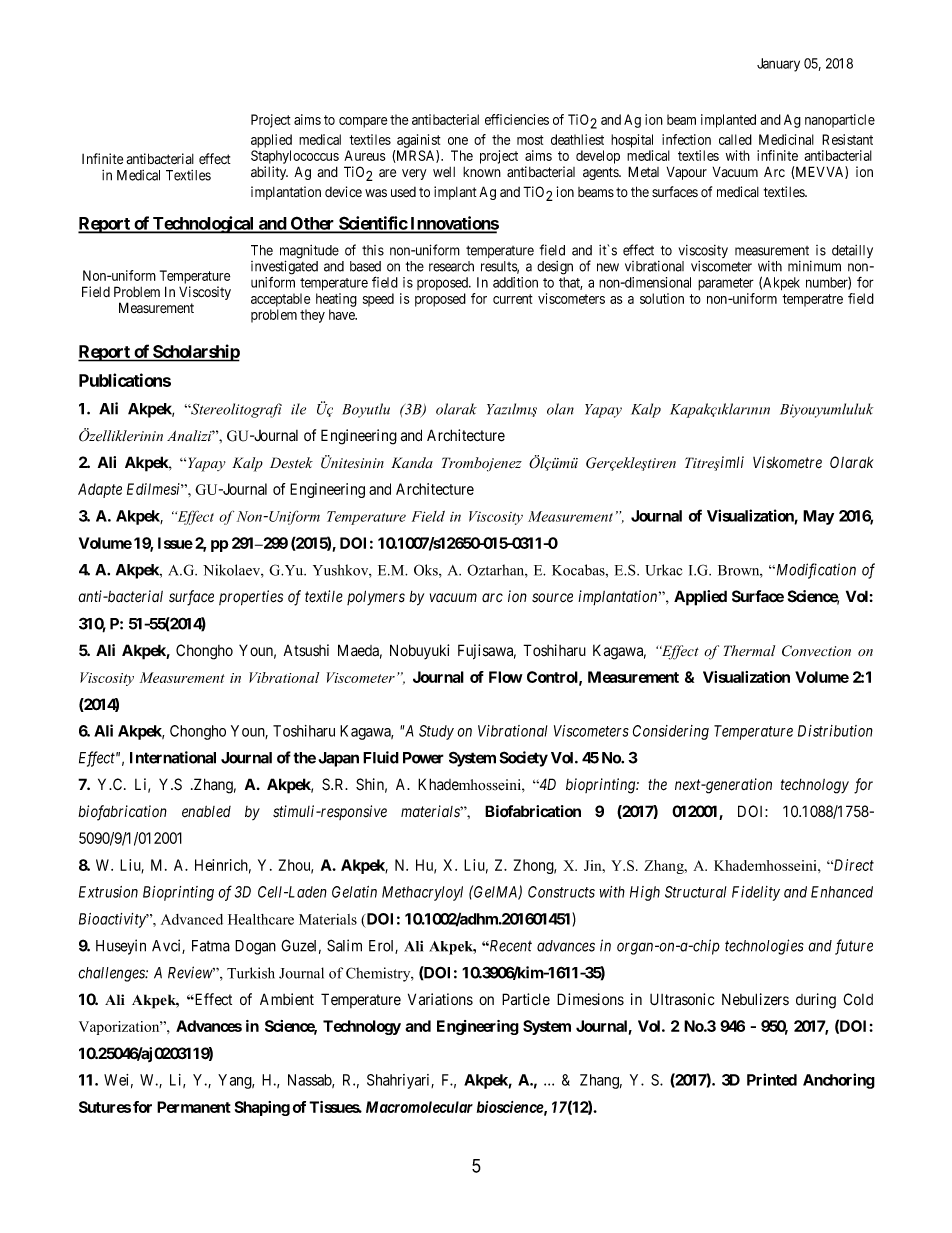 The image size is (952, 1233). What do you see at coordinates (778, 65) in the screenshot?
I see `January` at bounding box center [778, 65].
